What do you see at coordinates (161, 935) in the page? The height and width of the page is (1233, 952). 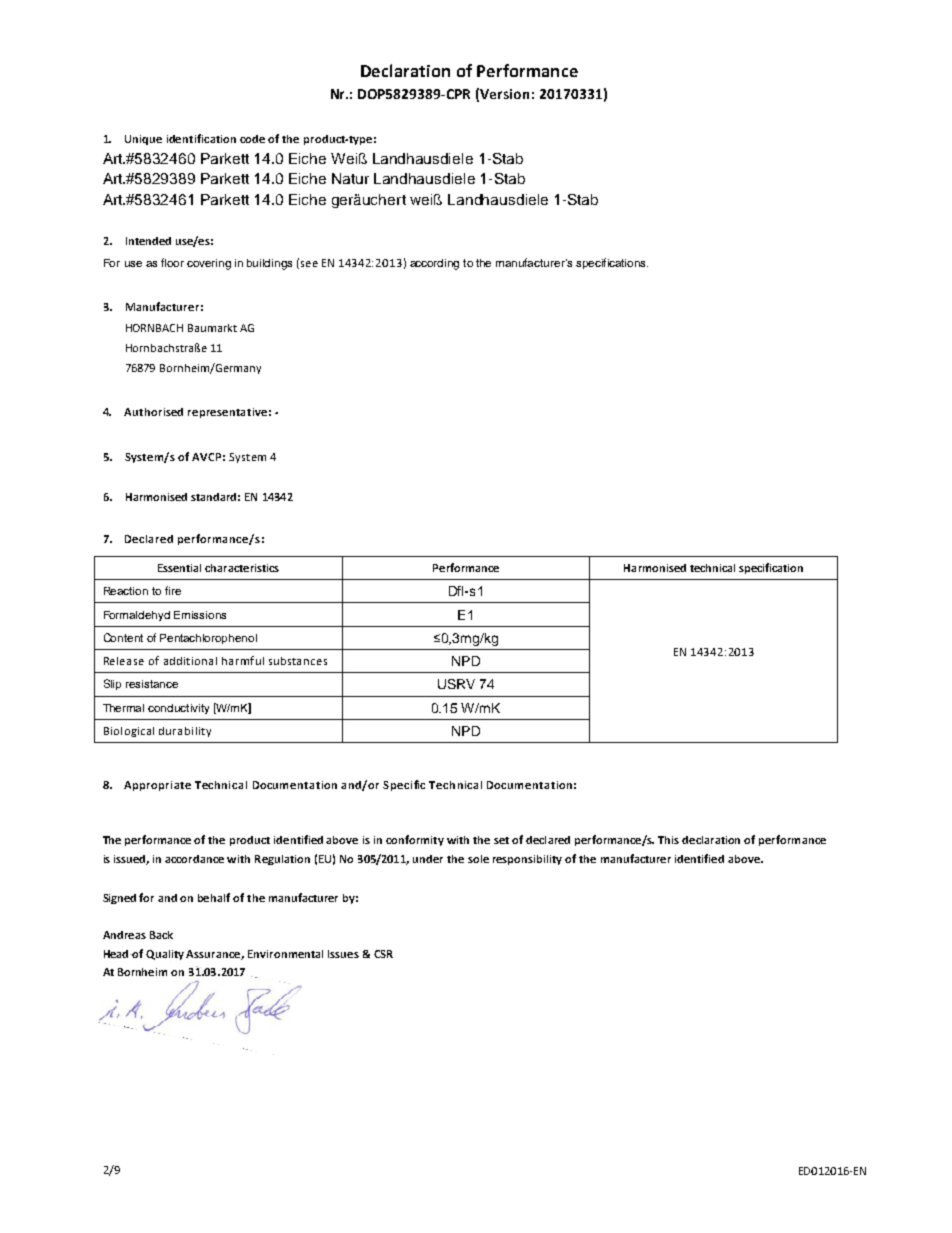 I see `Back` at bounding box center [161, 935].
